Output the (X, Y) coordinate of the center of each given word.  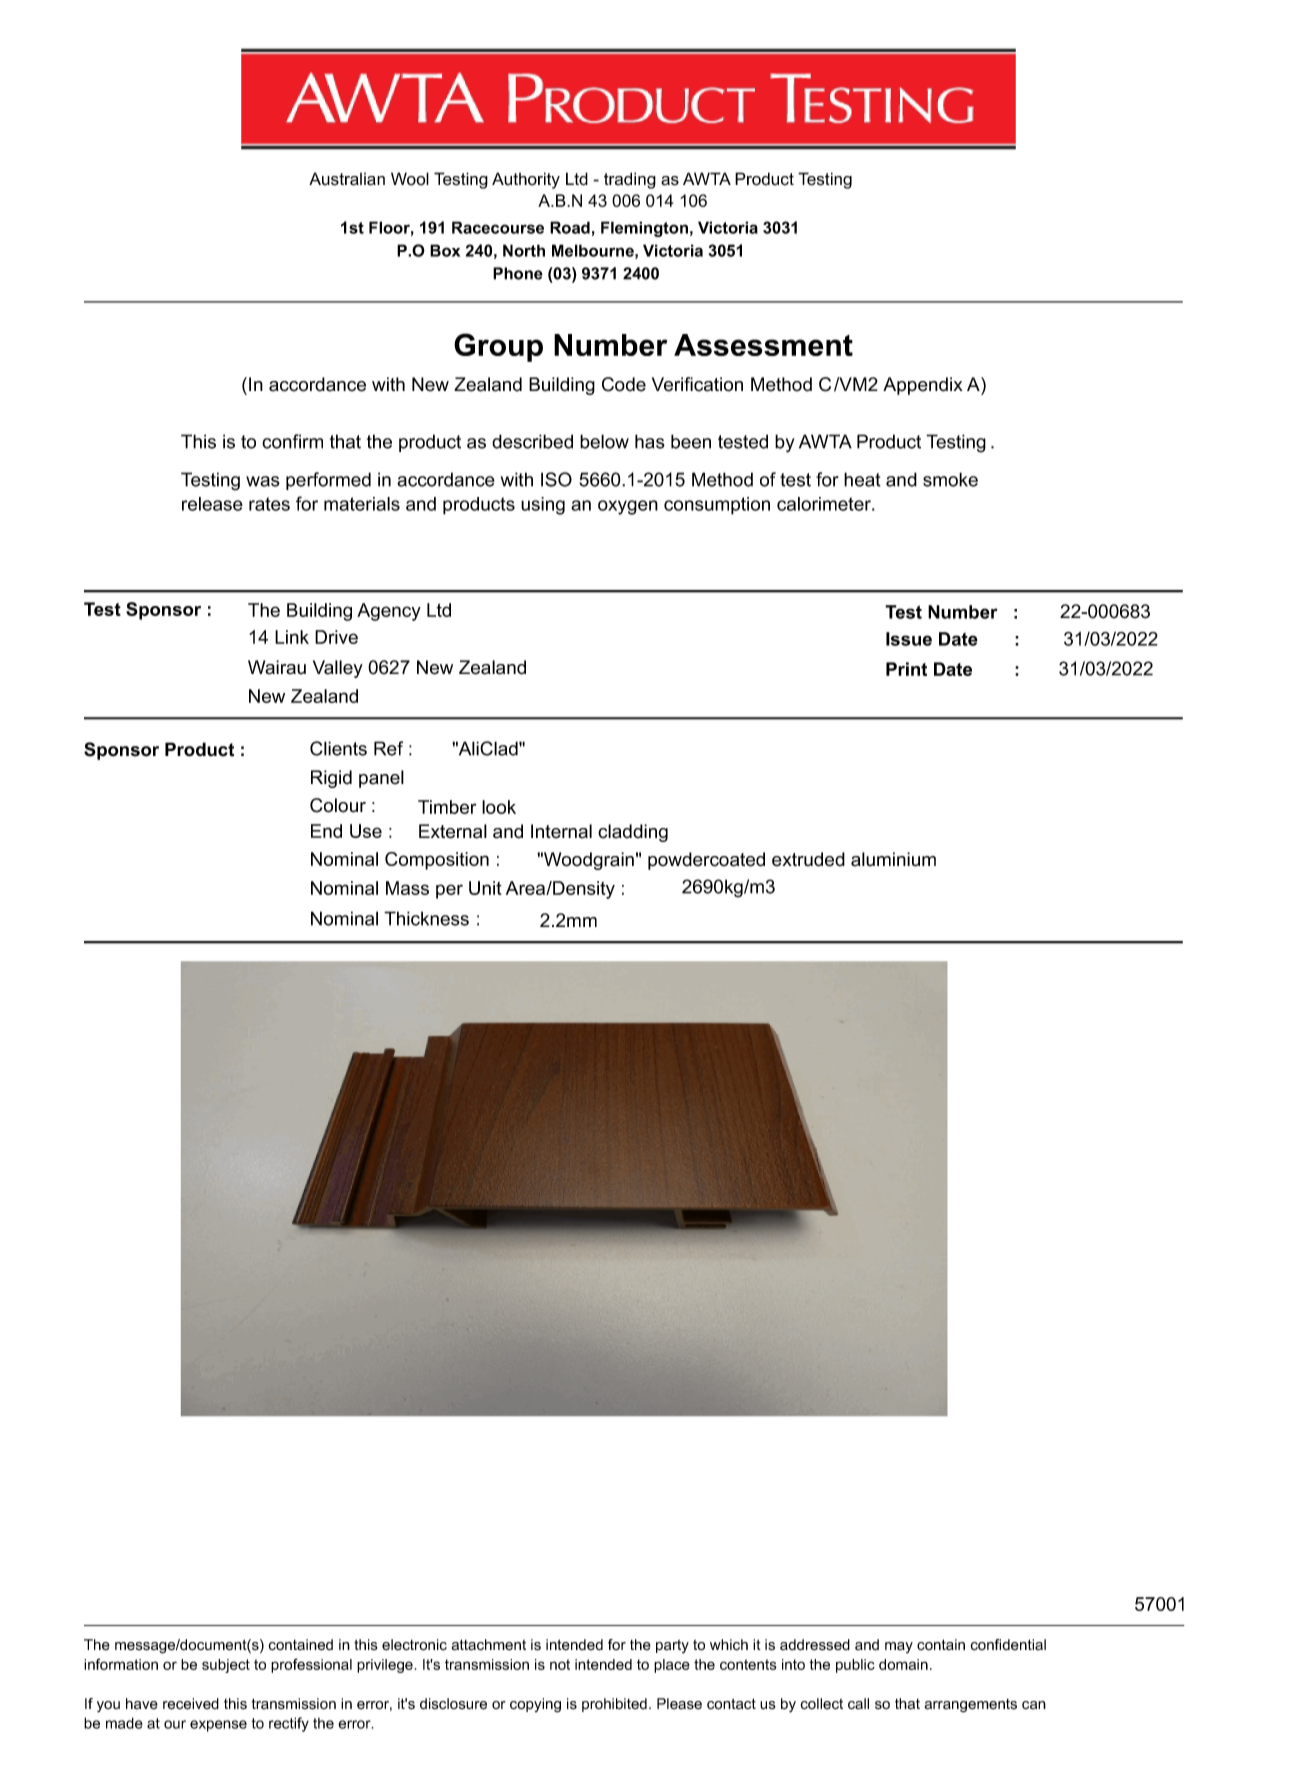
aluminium (893, 859)
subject (226, 1666)
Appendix (923, 386)
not (560, 1664)
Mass (407, 888)
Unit (485, 888)
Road (570, 227)
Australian (347, 179)
